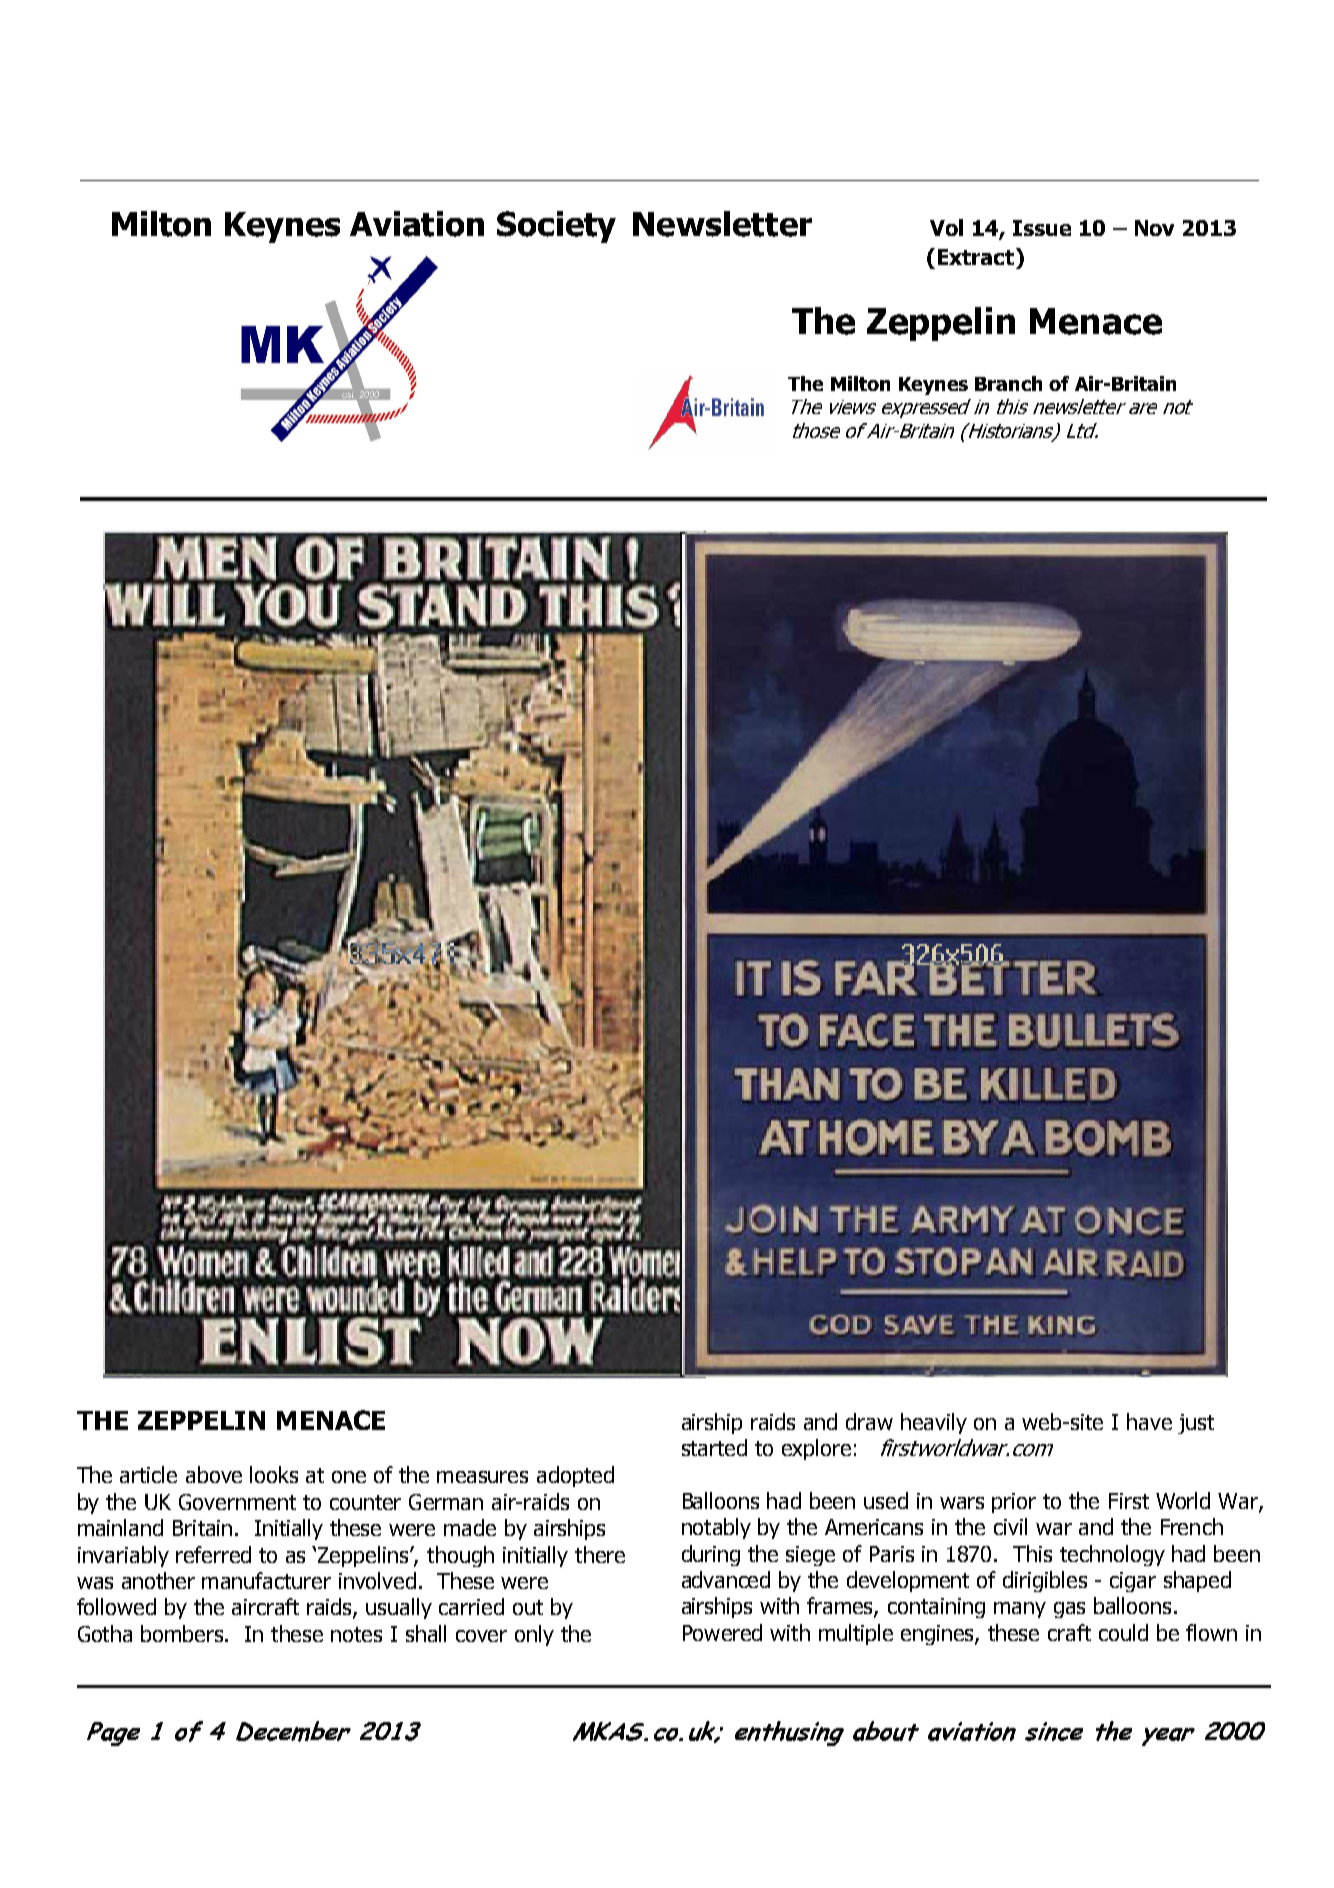 Image resolution: width=1334 pixels, height=1888 pixels. What do you see at coordinates (726, 1579) in the screenshot?
I see `advanced` at bounding box center [726, 1579].
